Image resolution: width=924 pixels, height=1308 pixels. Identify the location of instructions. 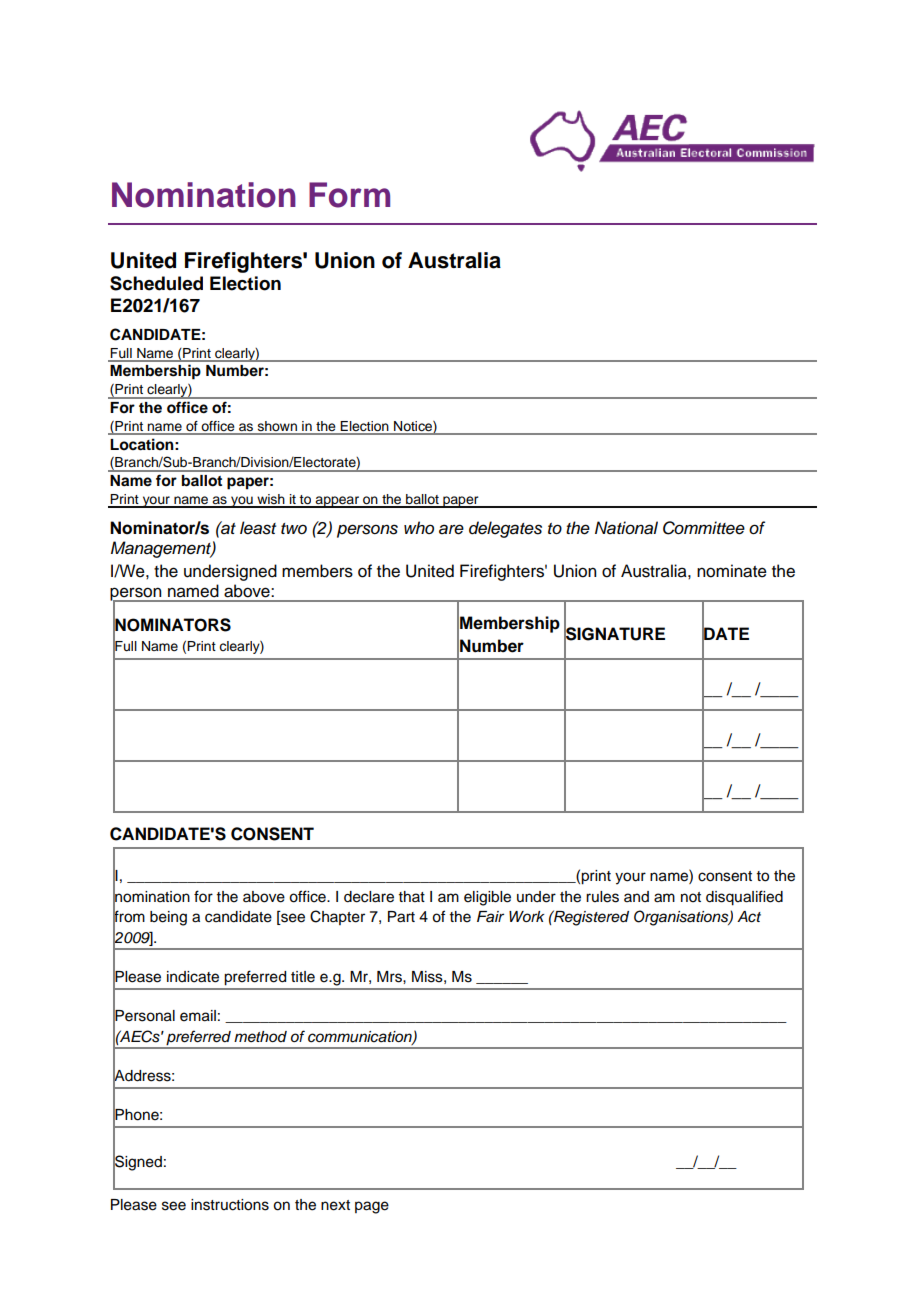
(230, 1205).
